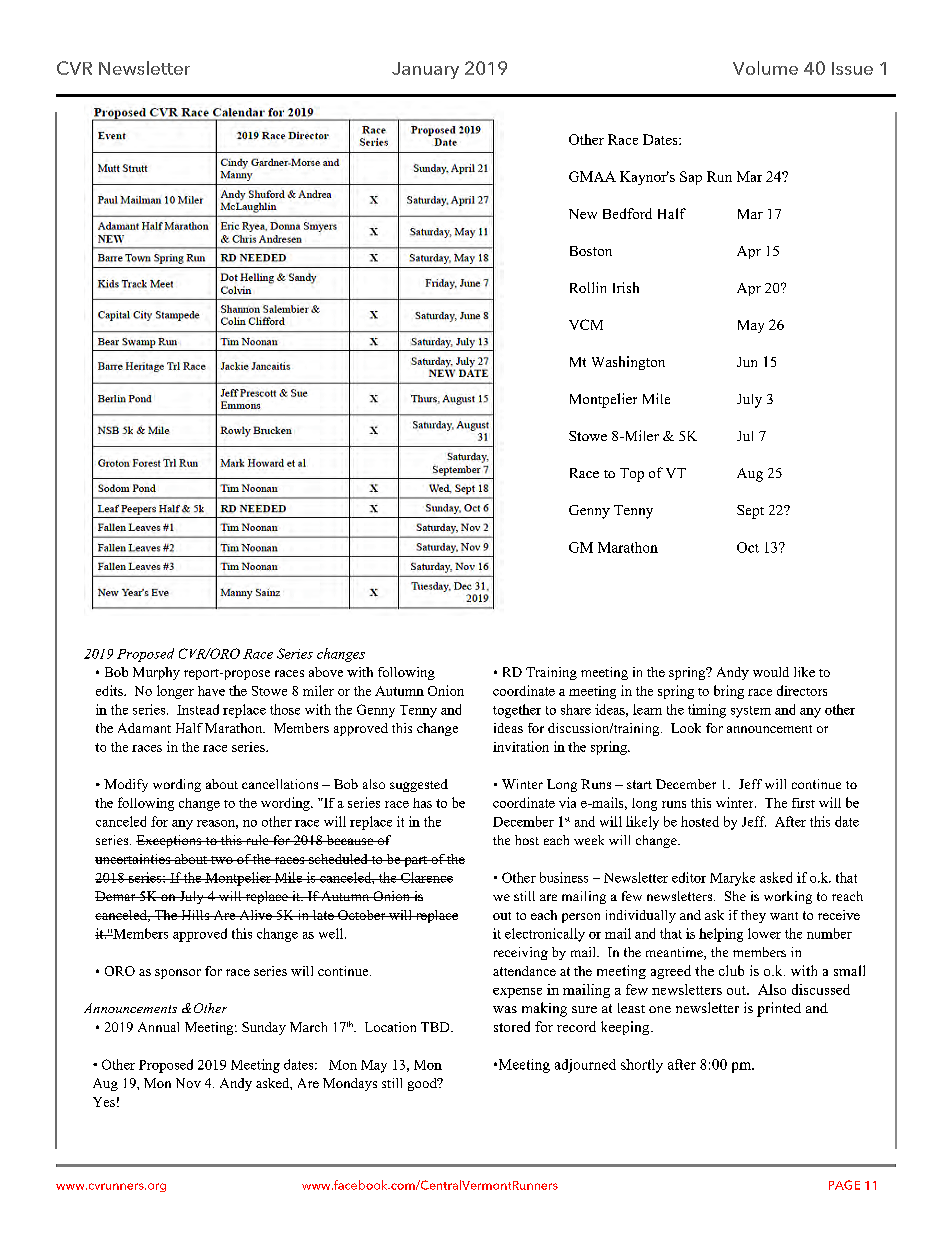 This screenshot has height=1233, width=952. Describe the element at coordinates (771, 672) in the screenshot. I see `would` at that location.
